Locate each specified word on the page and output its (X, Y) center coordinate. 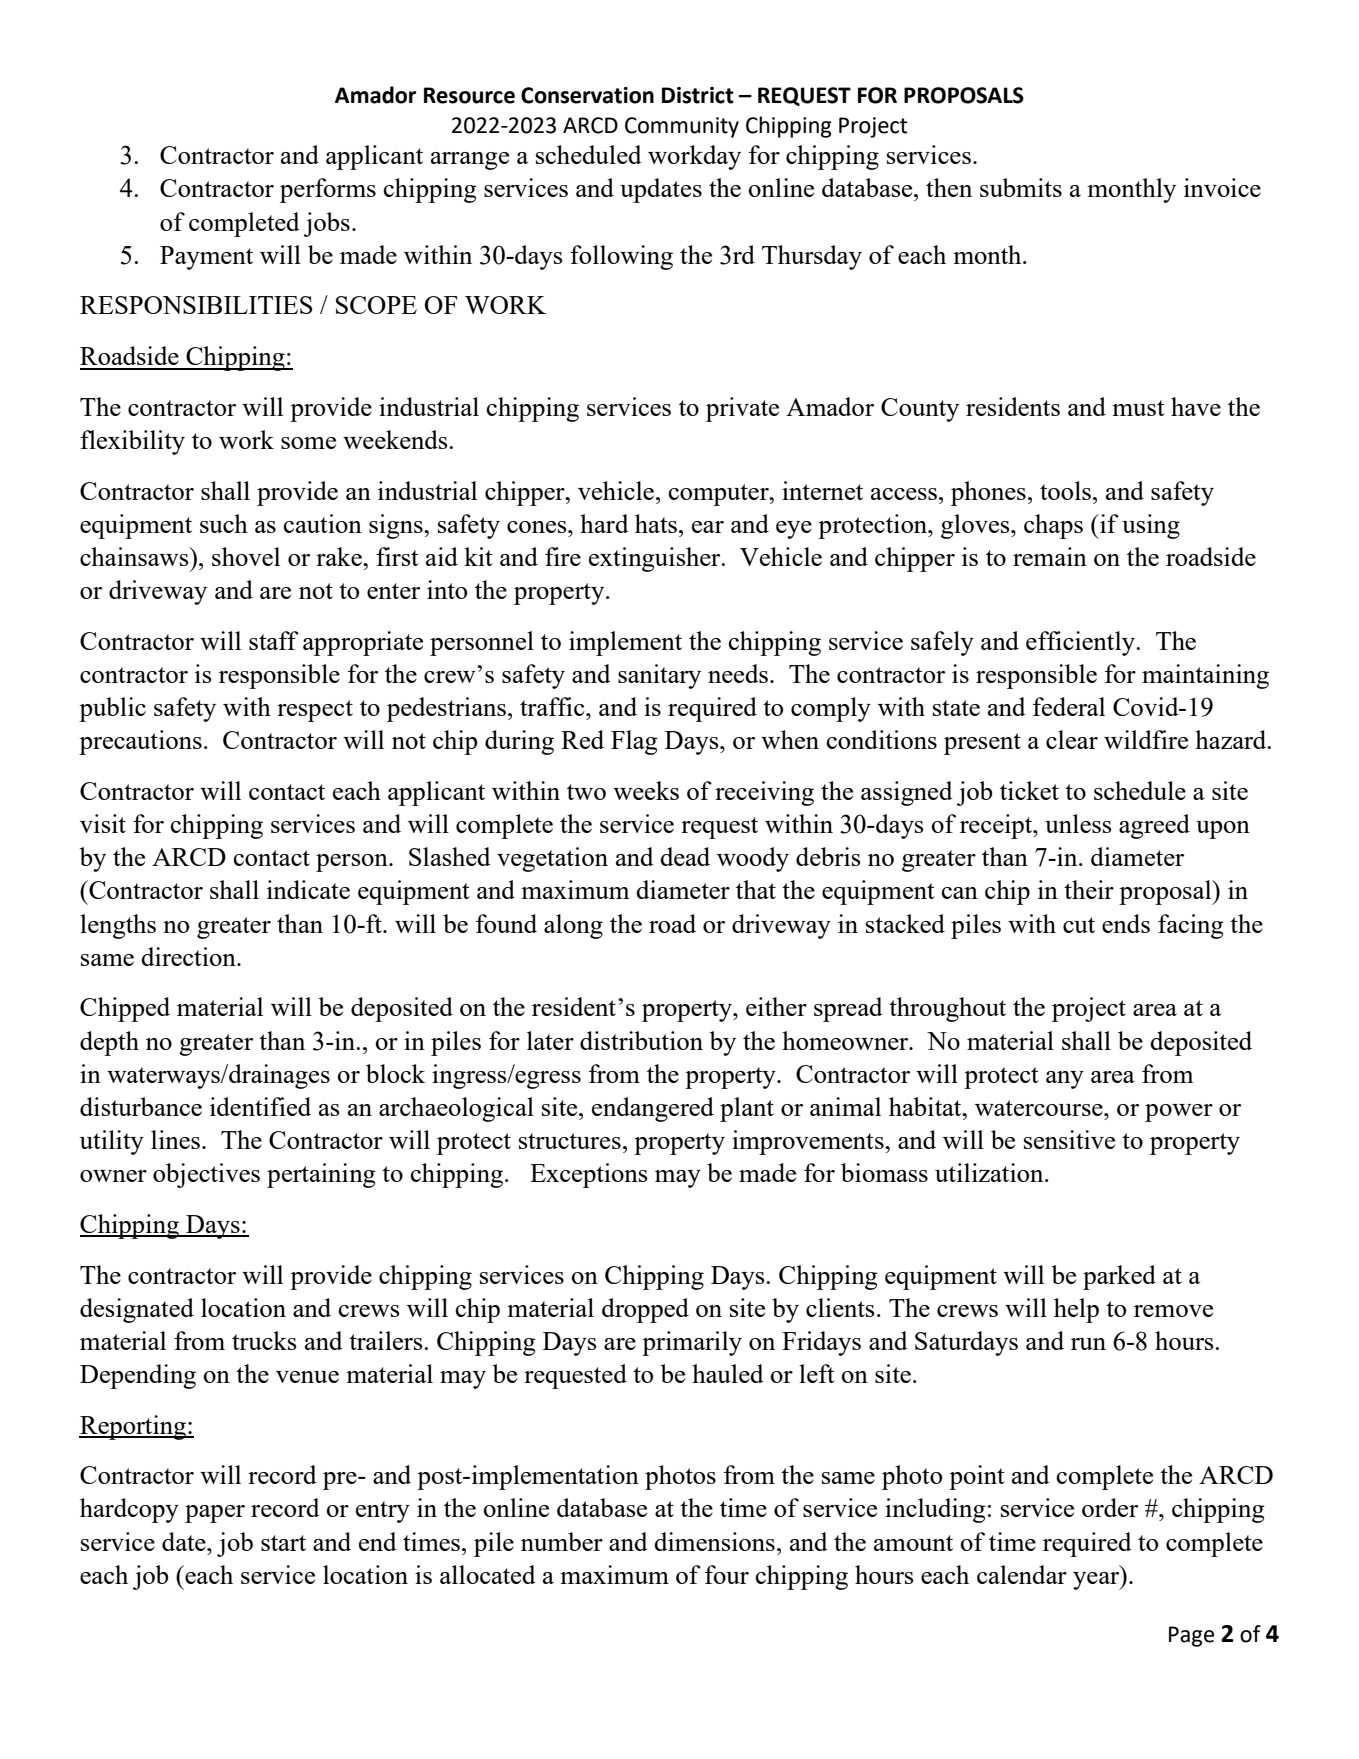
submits (1021, 187)
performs (328, 190)
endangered (653, 1109)
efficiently (1081, 643)
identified (260, 1106)
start (283, 1543)
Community (682, 127)
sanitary (659, 676)
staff (274, 640)
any (1065, 1080)
